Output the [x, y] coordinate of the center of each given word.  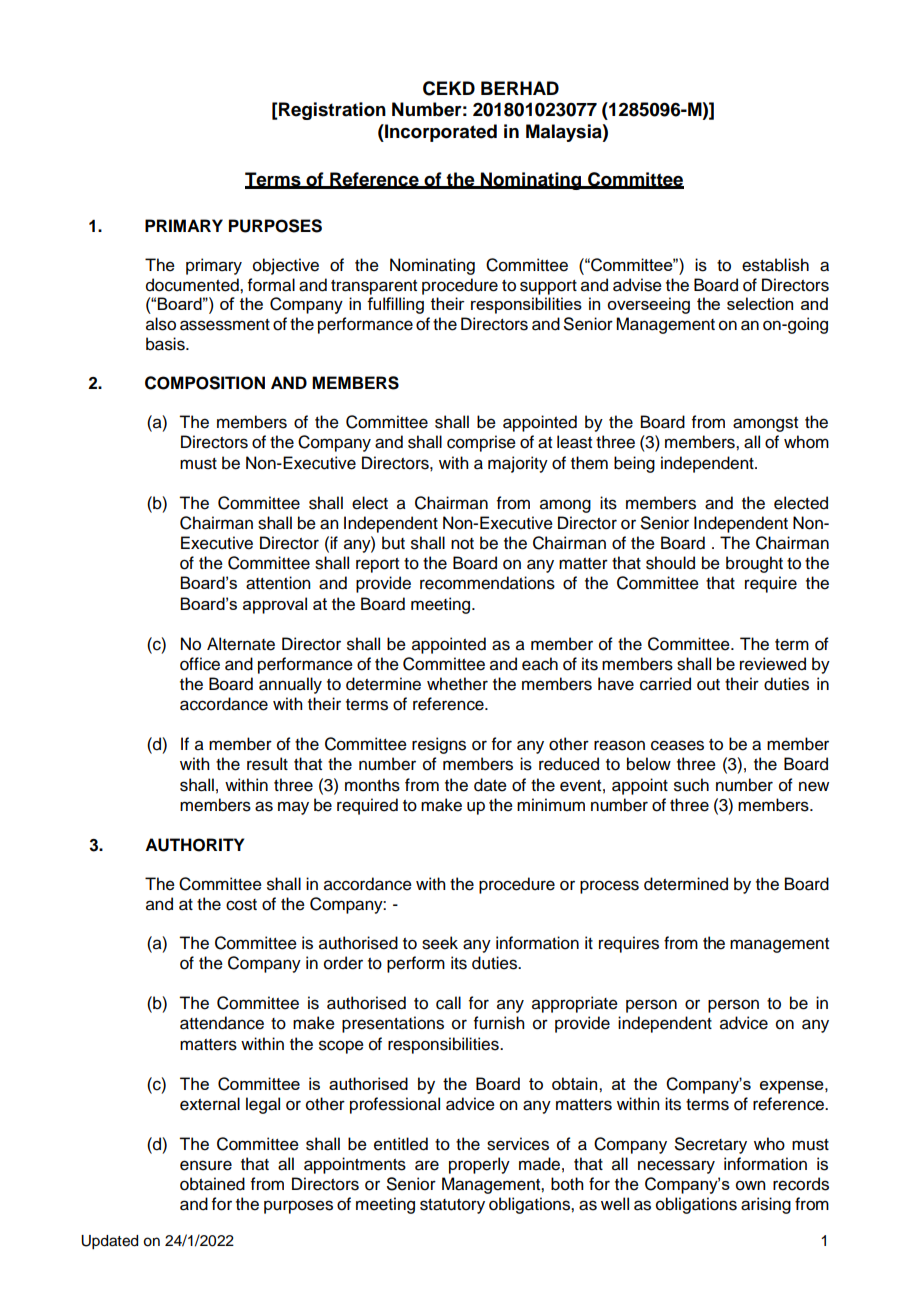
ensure [206, 1165]
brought [754, 564]
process [609, 887]
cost [241, 905]
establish [775, 265]
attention [278, 583]
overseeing [648, 305]
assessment [225, 325]
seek [440, 943]
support [548, 287]
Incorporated [440, 133]
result [267, 764]
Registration [331, 111]
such [691, 785]
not [462, 544]
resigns [439, 745]
